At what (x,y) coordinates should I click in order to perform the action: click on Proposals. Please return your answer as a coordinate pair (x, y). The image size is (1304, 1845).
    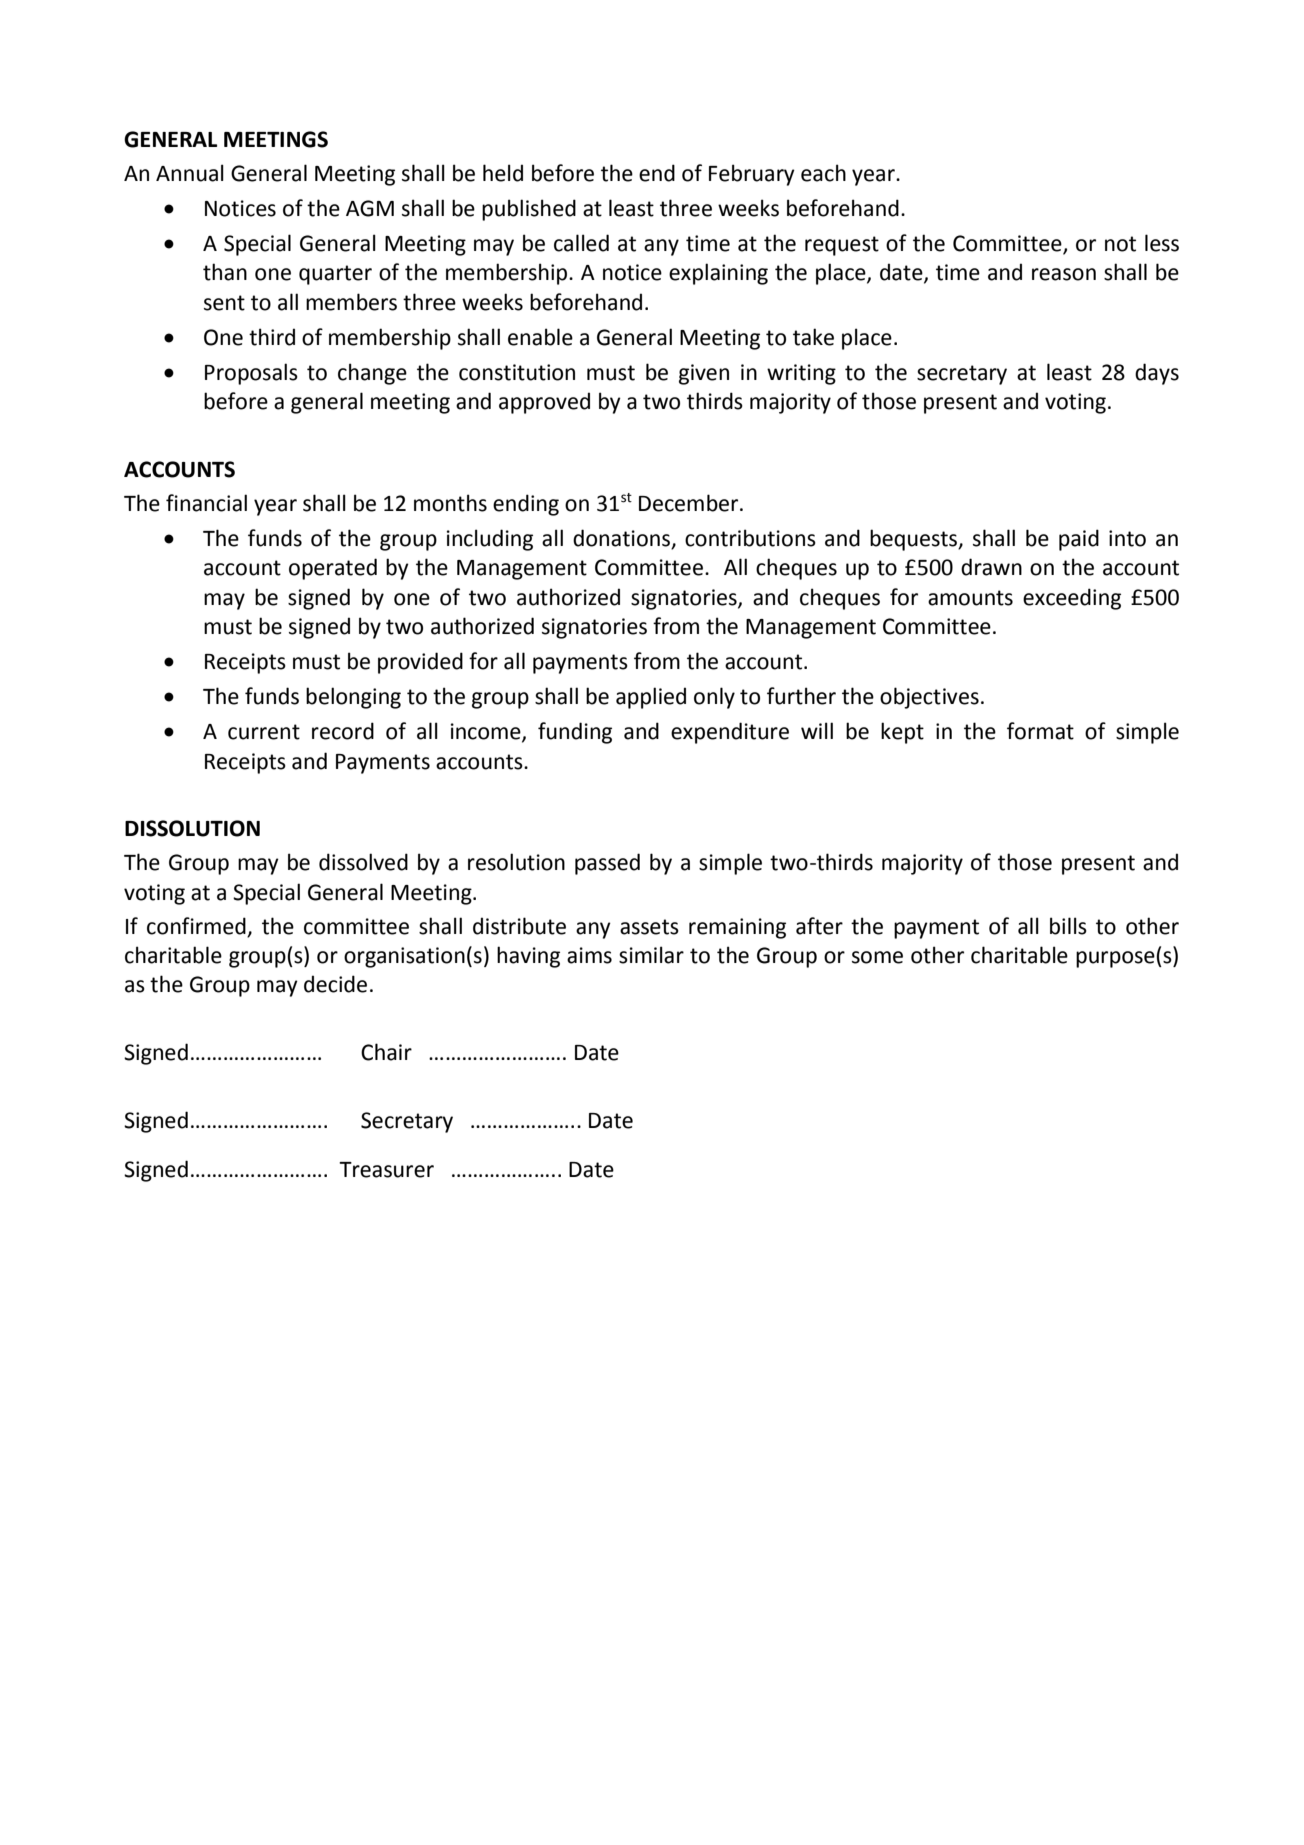
    Looking at the image, I should click on (251, 374).
